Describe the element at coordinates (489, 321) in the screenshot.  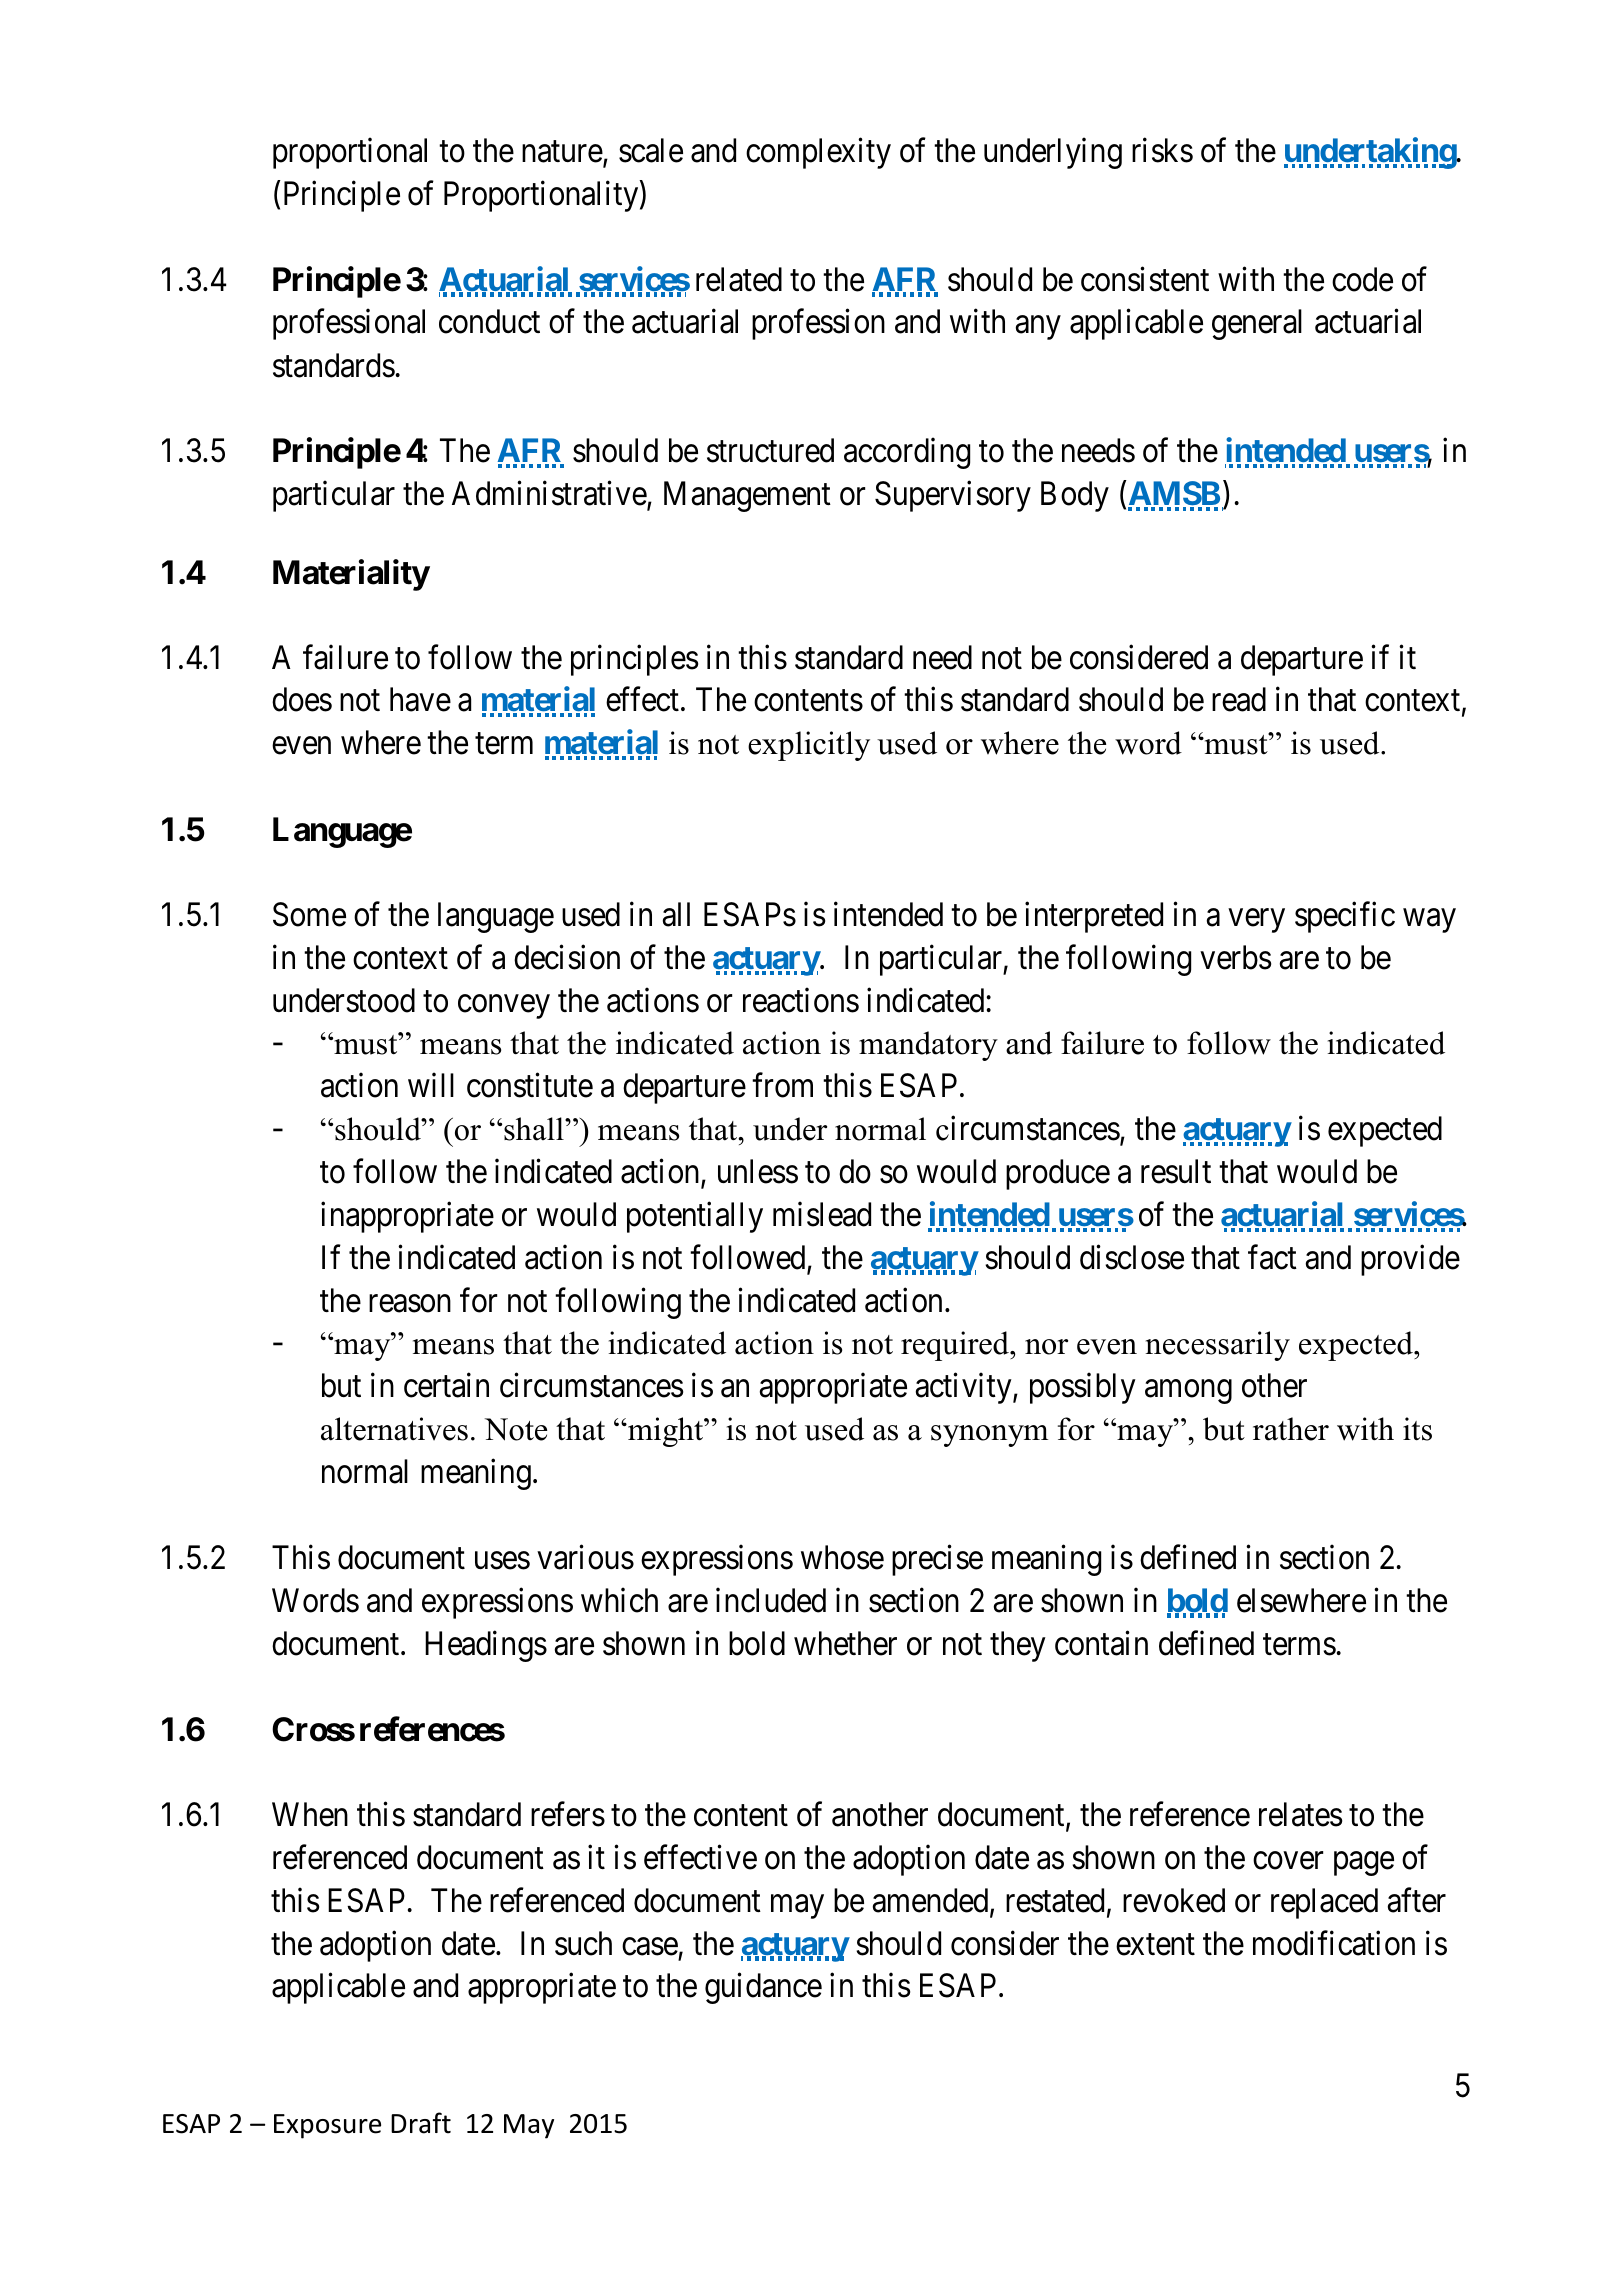
I see `conduct` at that location.
